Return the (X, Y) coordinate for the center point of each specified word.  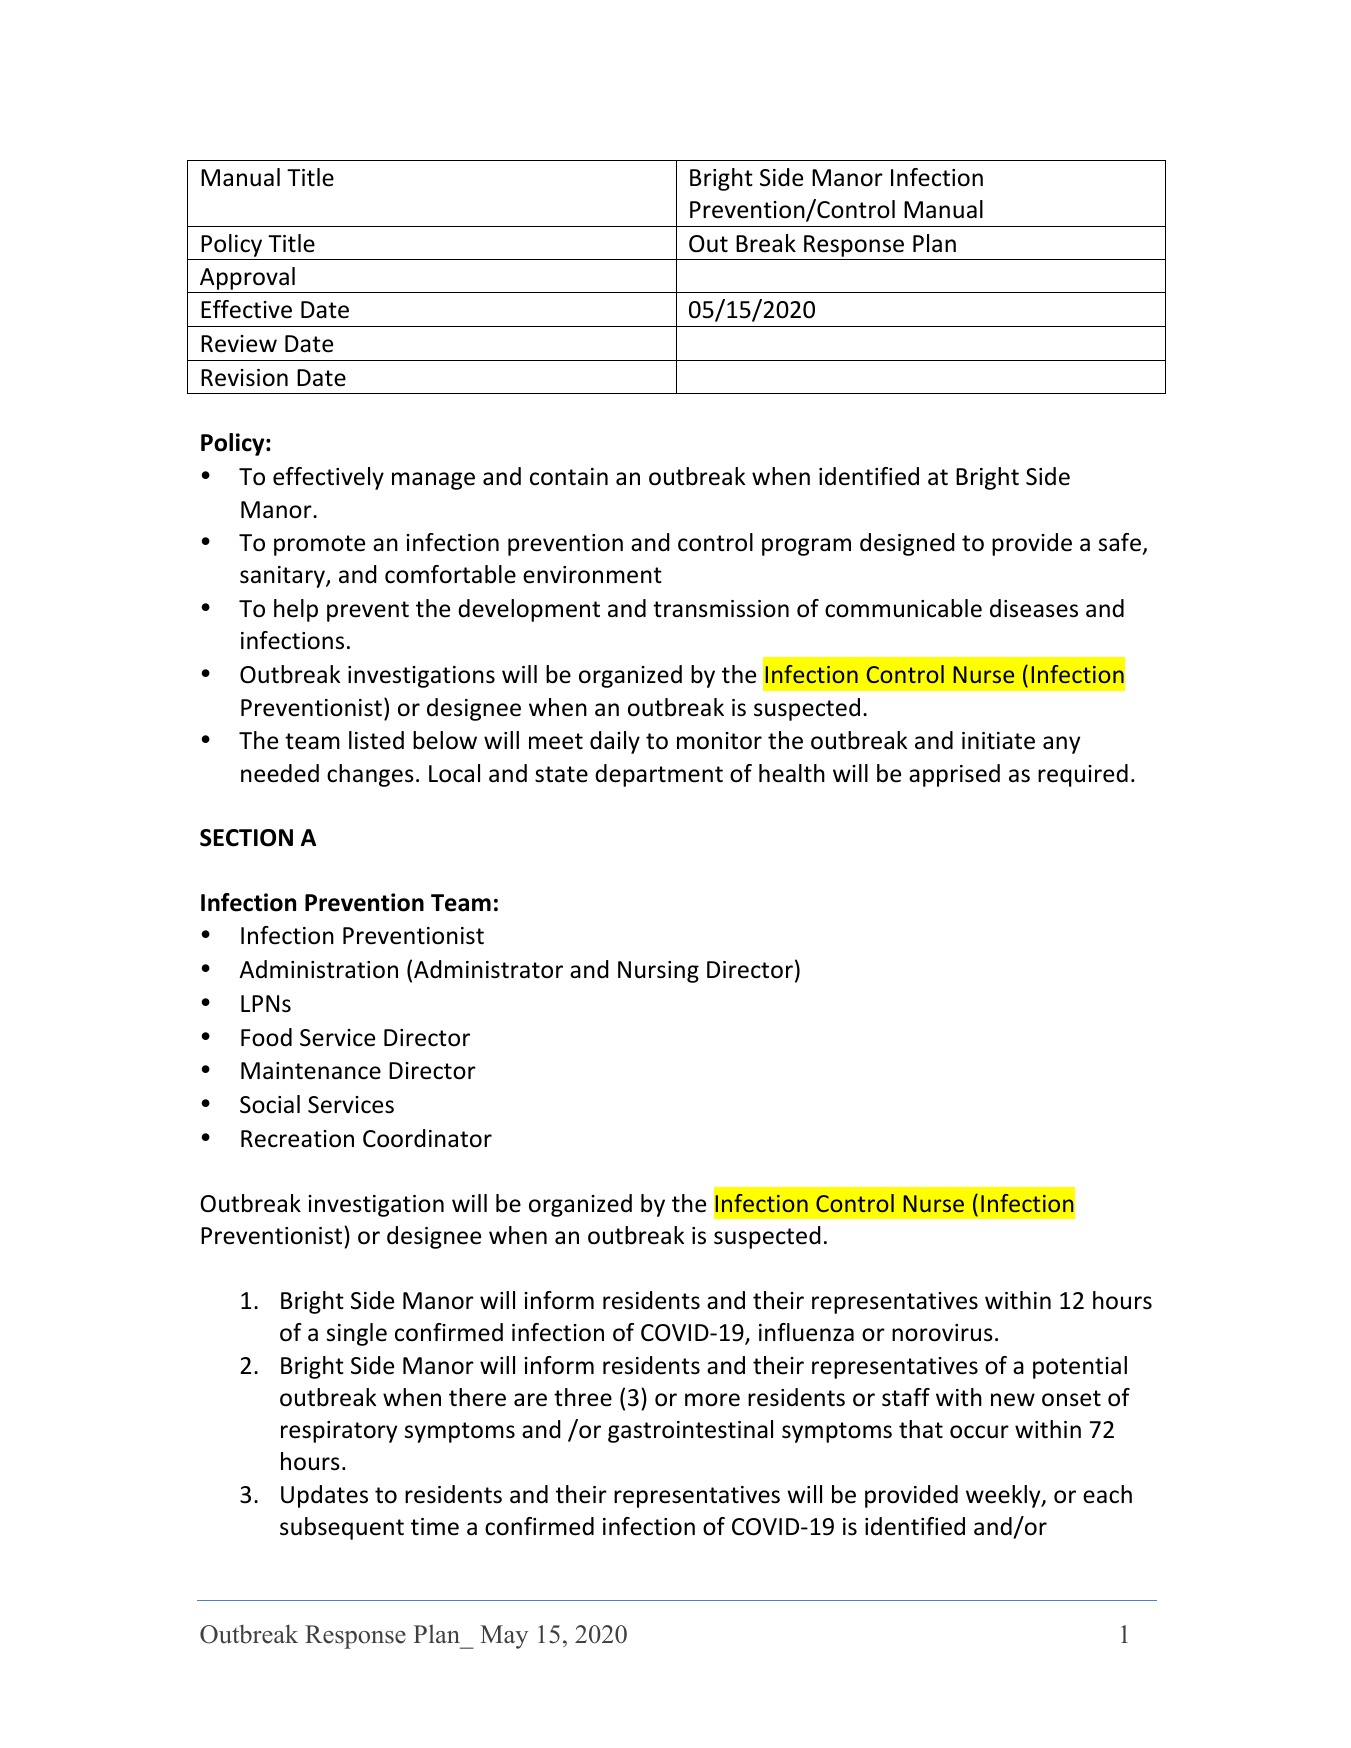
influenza (806, 1332)
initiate (998, 741)
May (504, 1637)
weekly (1004, 1496)
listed (376, 740)
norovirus (942, 1333)
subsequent (342, 1528)
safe (1120, 542)
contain (569, 477)
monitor (719, 741)
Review (239, 344)
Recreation (297, 1139)
